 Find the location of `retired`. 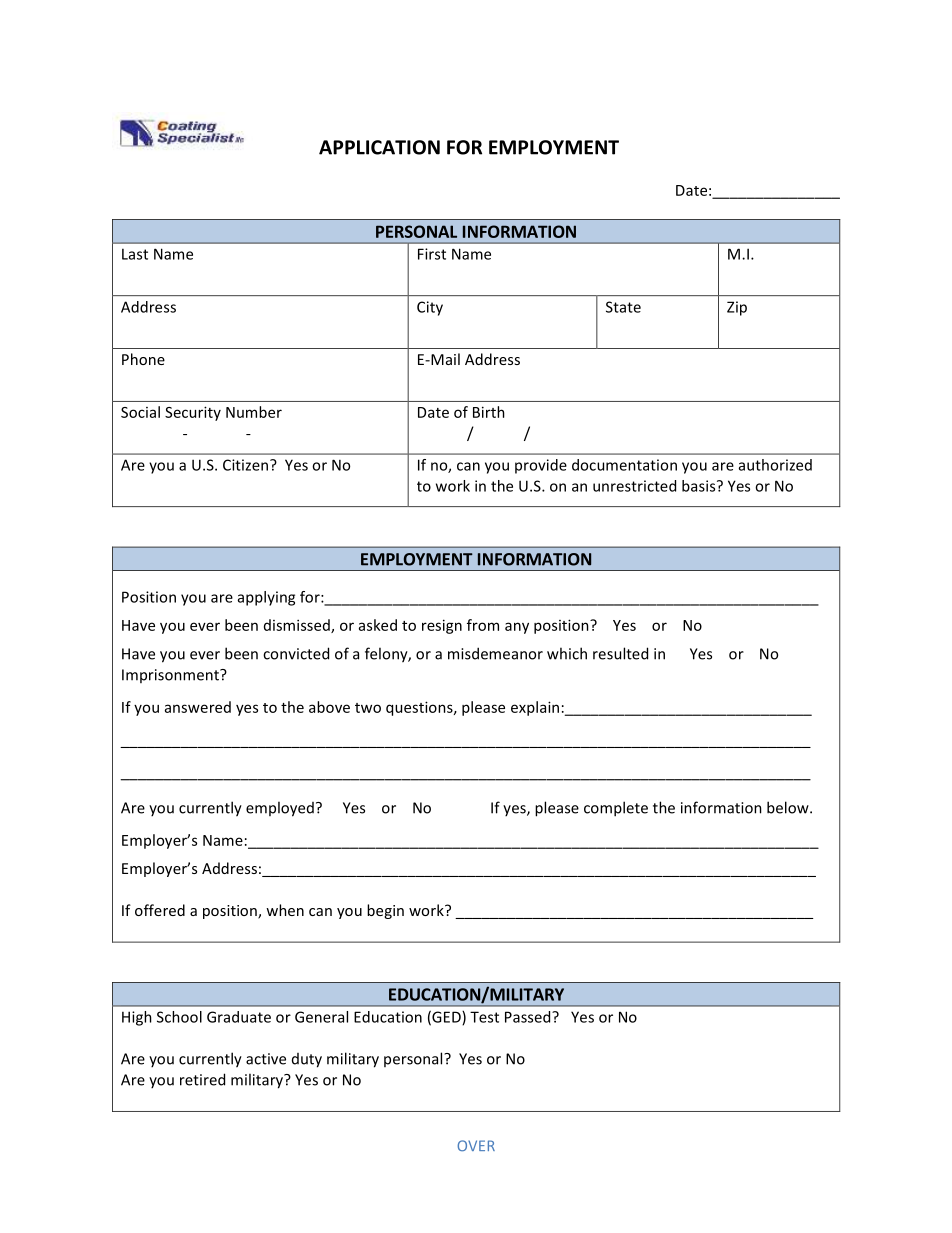

retired is located at coordinates (202, 1079).
